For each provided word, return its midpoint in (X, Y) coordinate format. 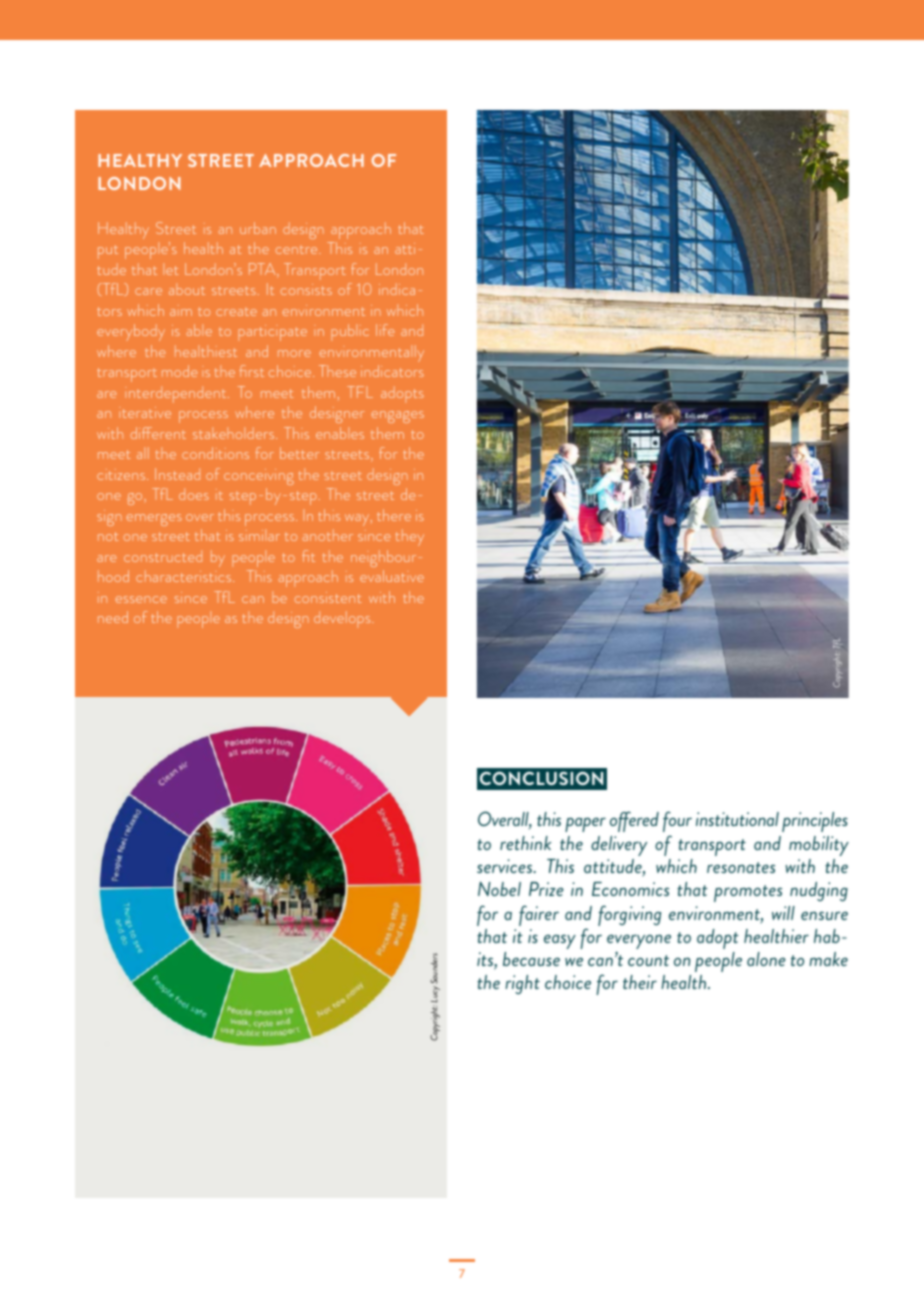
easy (560, 942)
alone (766, 959)
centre (298, 250)
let (170, 269)
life (385, 330)
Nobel (499, 888)
